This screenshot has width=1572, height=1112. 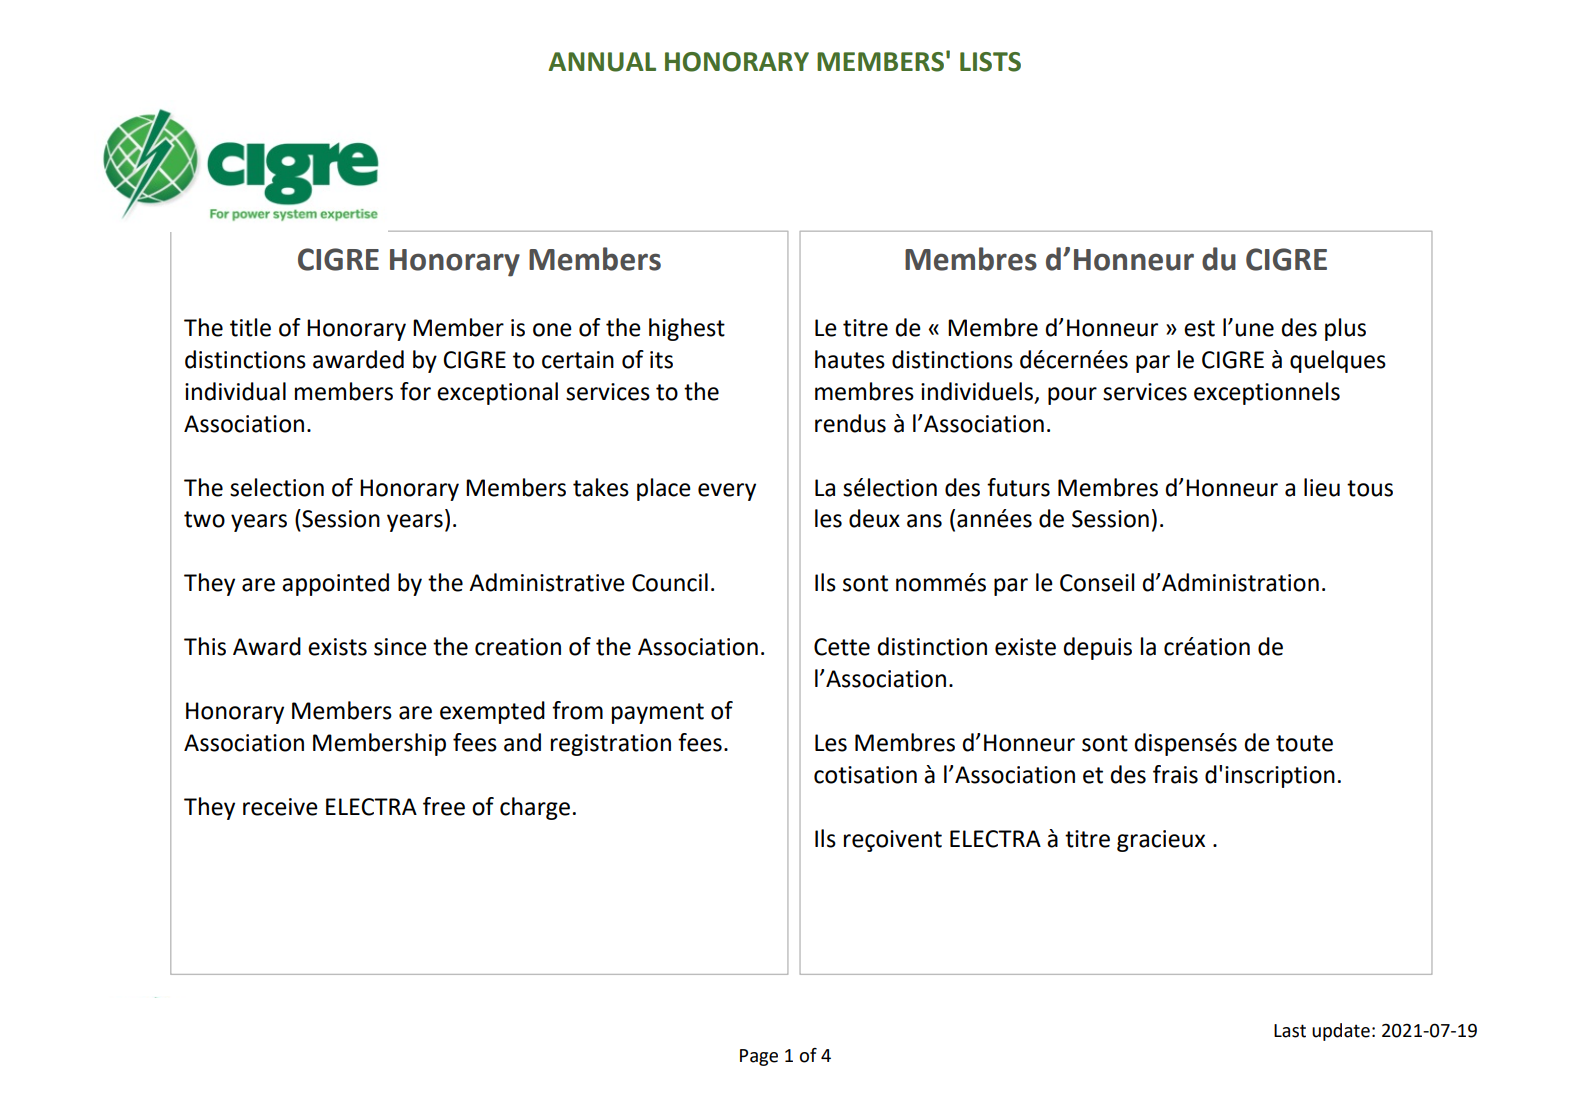 I want to click on pour, so click(x=1072, y=396).
